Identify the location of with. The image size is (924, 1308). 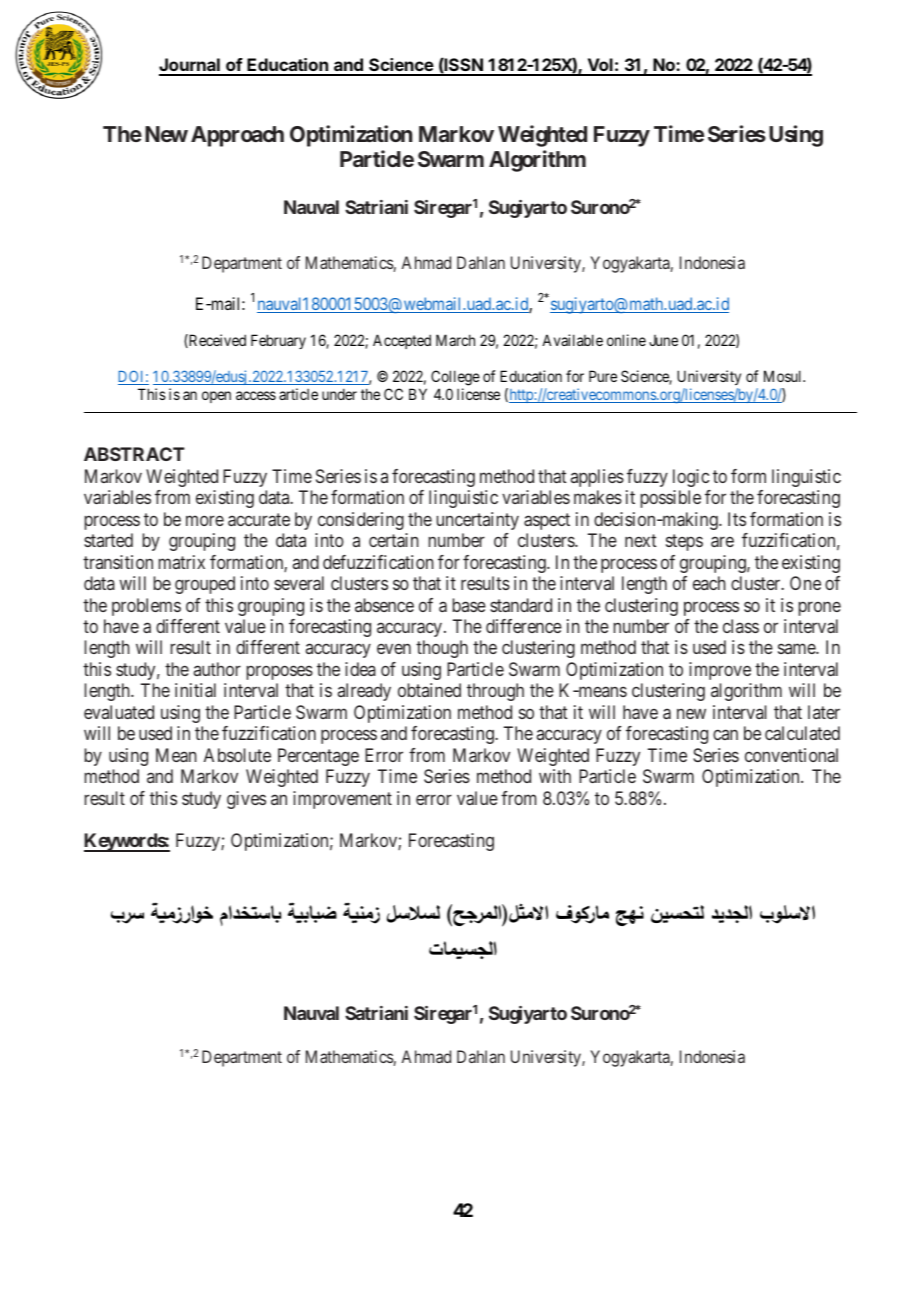
(555, 776).
